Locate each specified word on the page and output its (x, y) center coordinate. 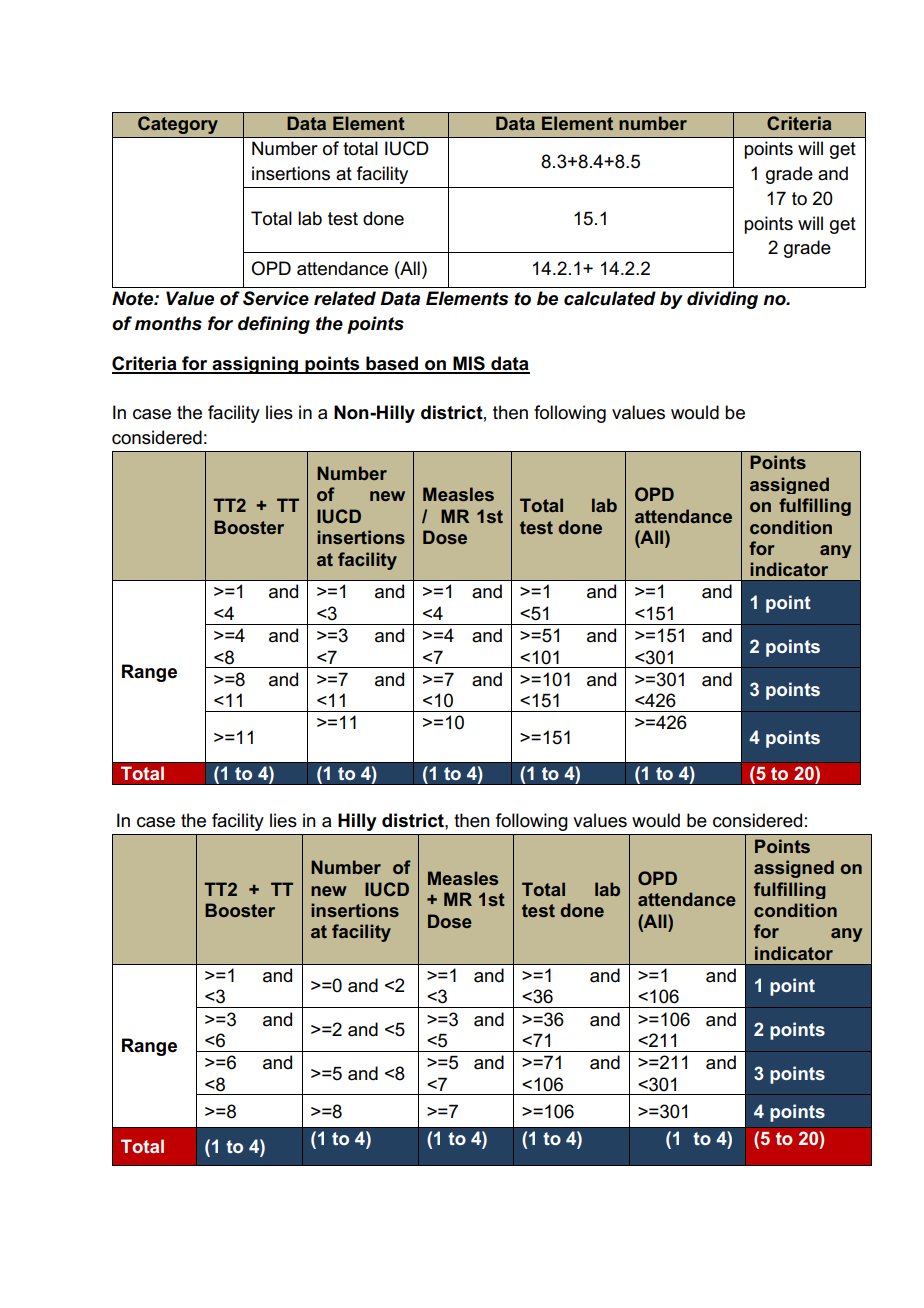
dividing (722, 300)
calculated (610, 298)
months (168, 323)
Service (276, 298)
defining (274, 325)
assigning (255, 365)
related (345, 298)
